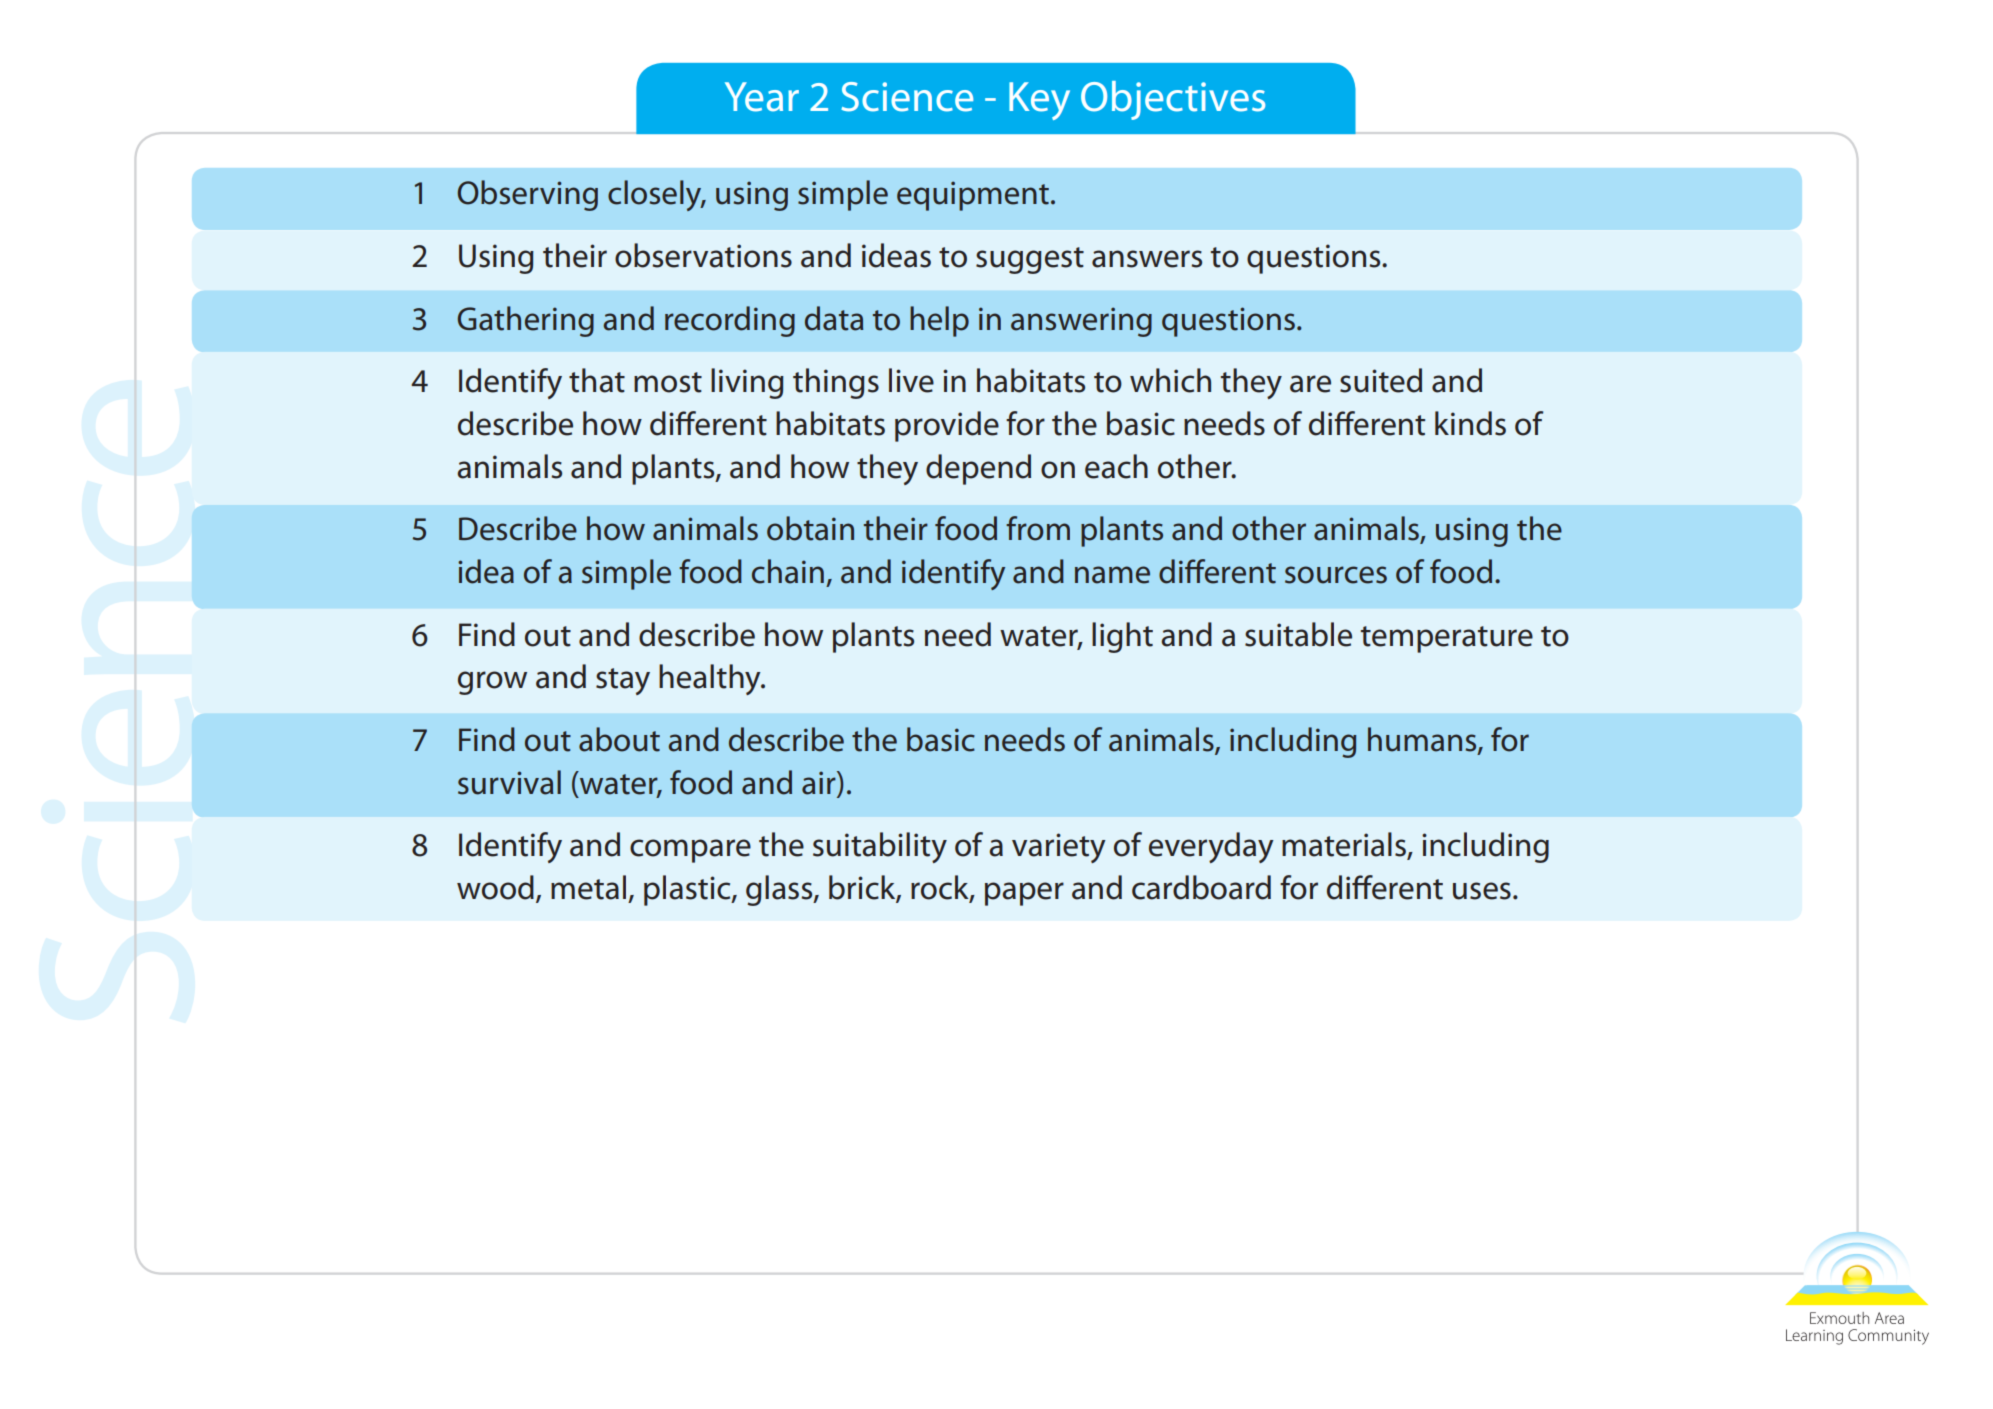 This screenshot has height=1409, width=1993. What do you see at coordinates (1024, 894) in the screenshot?
I see `paper` at bounding box center [1024, 894].
